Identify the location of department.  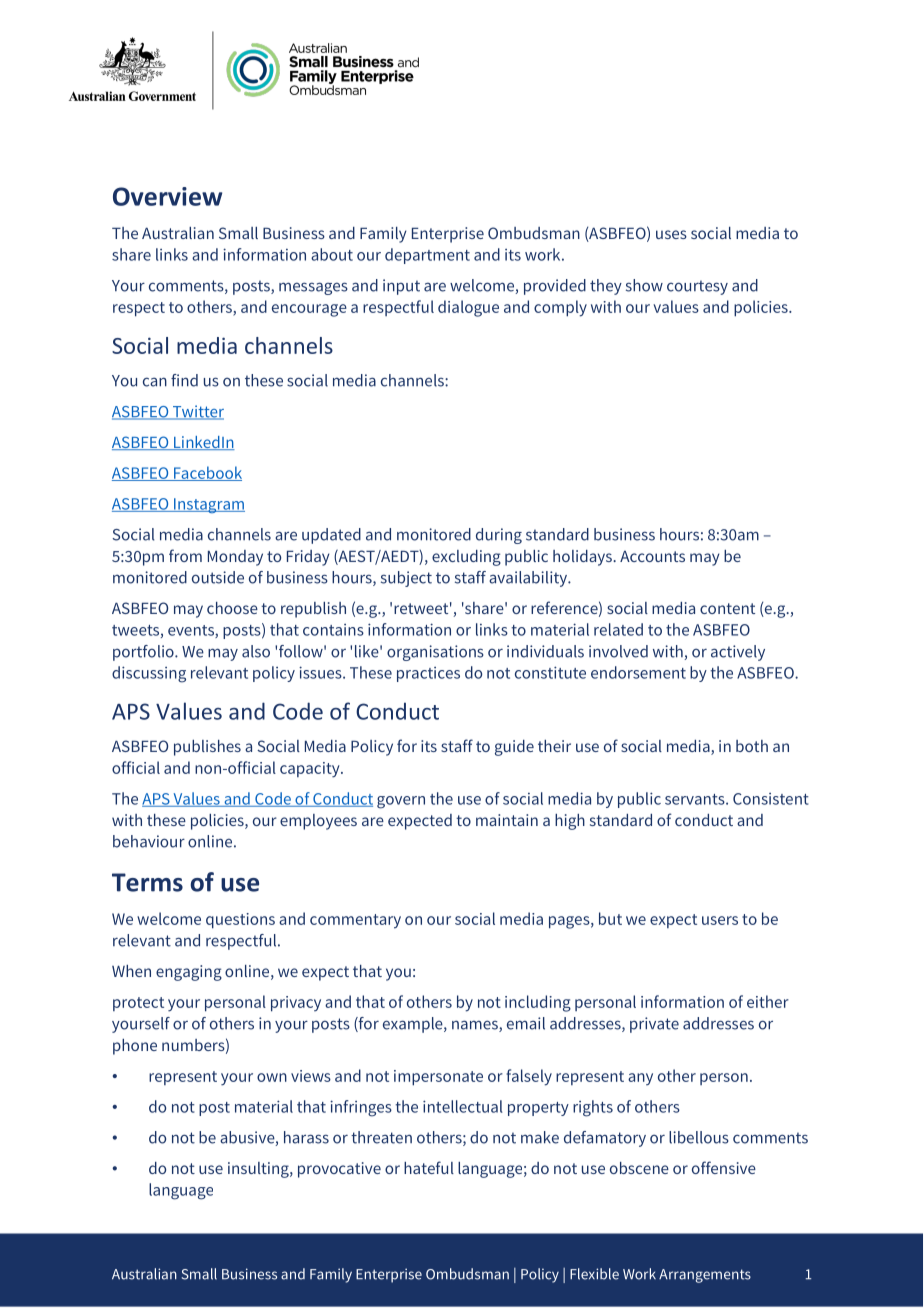
(427, 256).
